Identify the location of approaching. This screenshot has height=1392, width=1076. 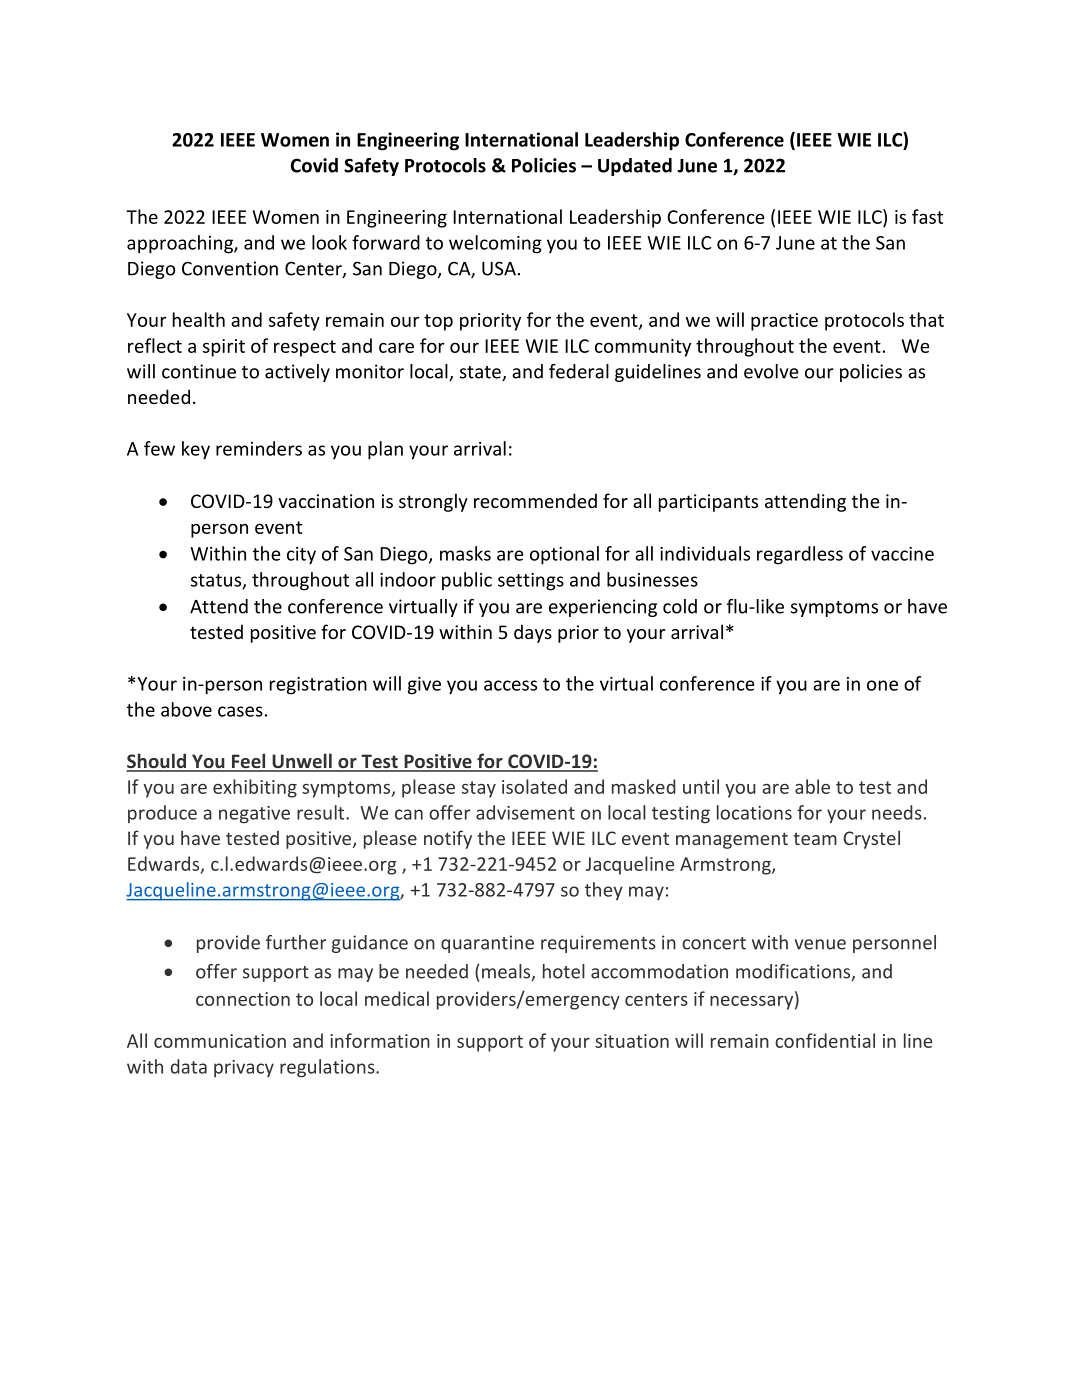
(181, 244).
